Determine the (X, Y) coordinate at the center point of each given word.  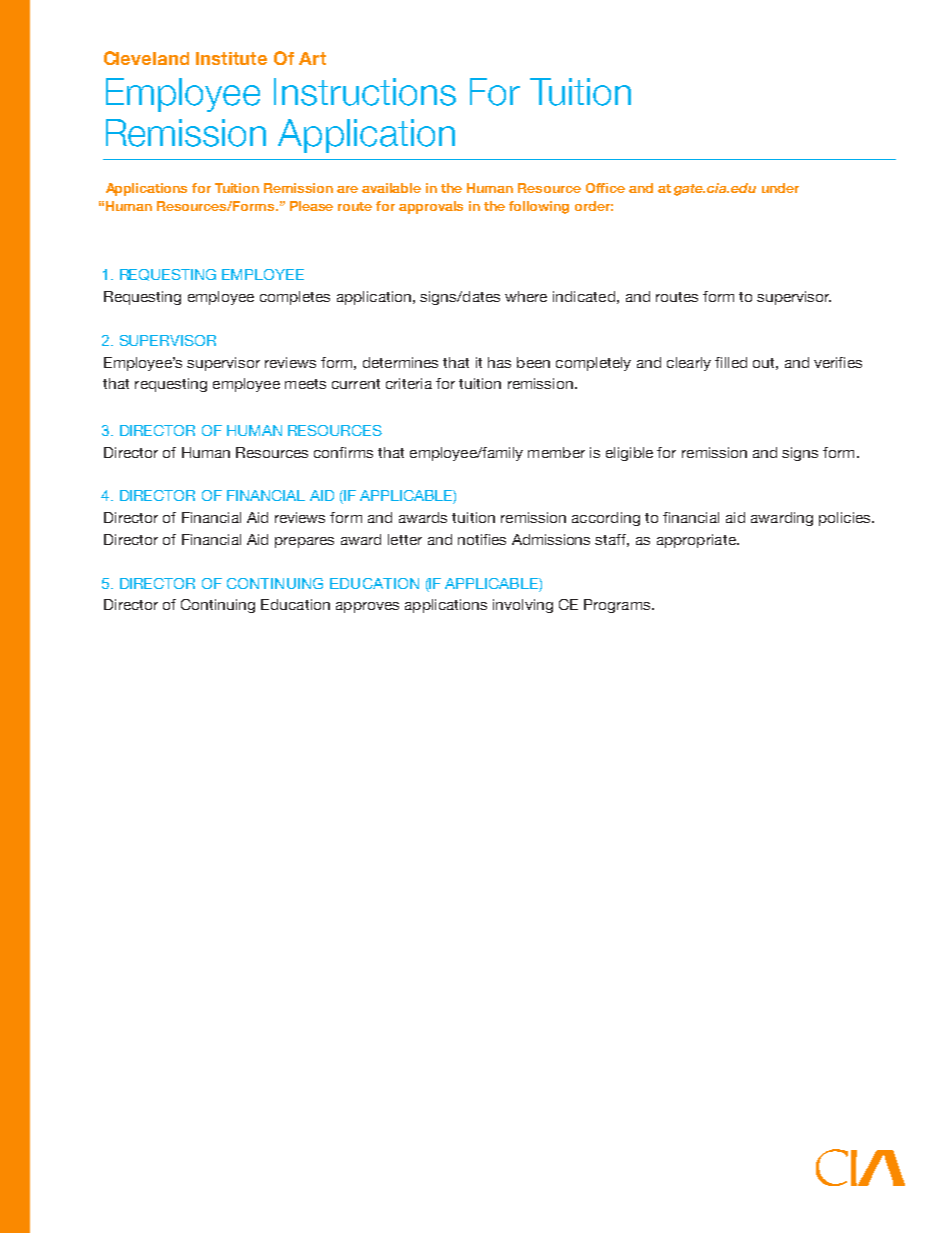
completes (295, 298)
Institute (231, 58)
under (780, 188)
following (539, 207)
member (556, 452)
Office (605, 188)
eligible (629, 454)
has (499, 362)
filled (731, 362)
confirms (343, 452)
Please (311, 206)
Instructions (365, 92)
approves (367, 607)
